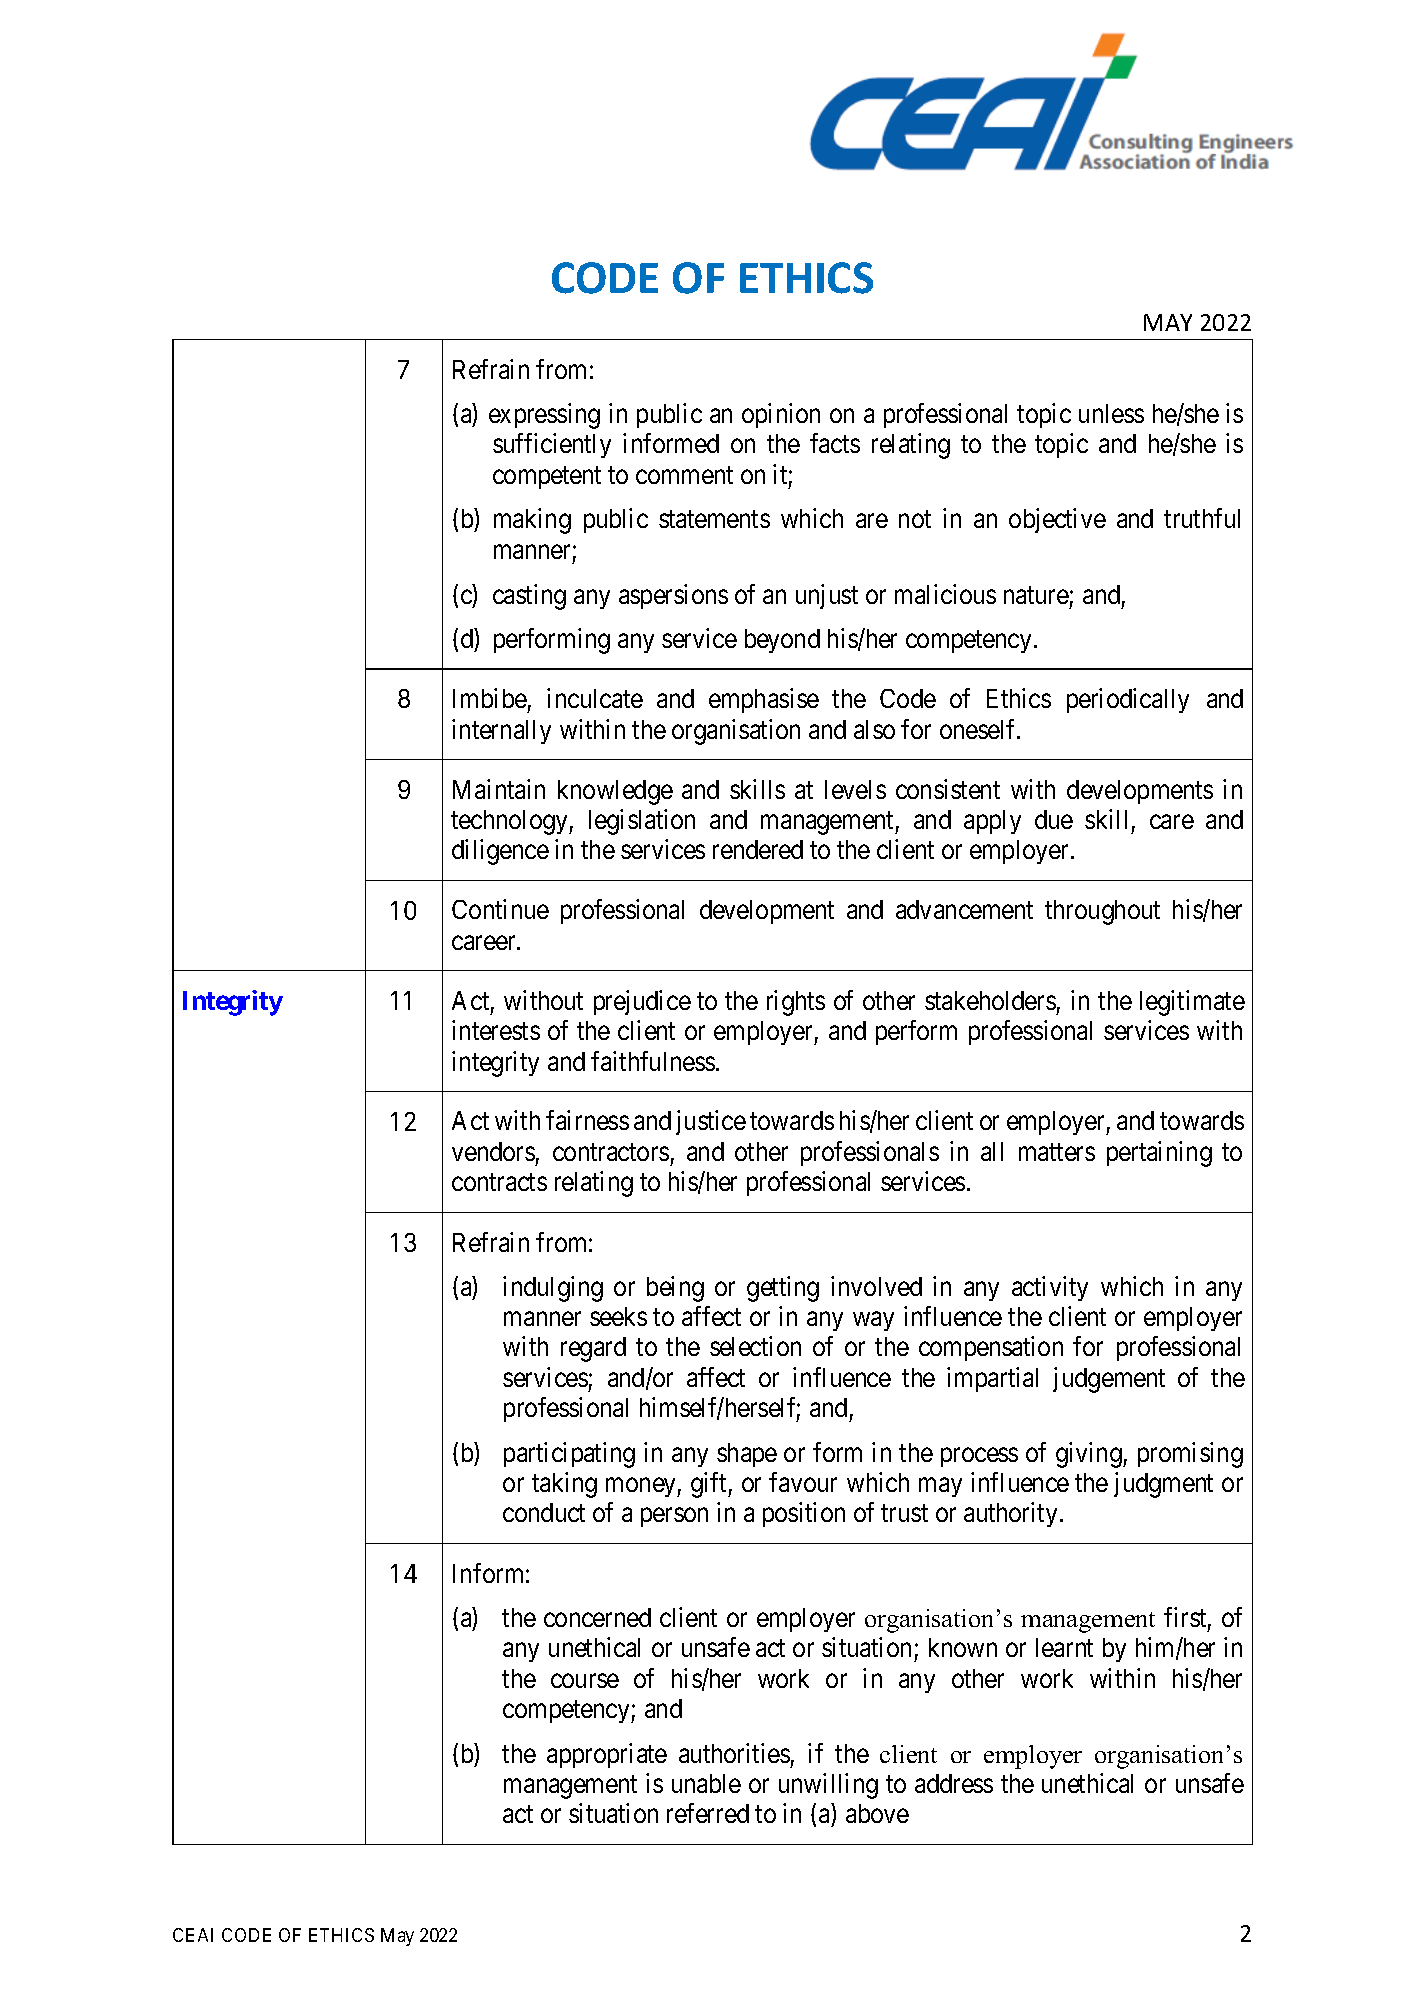 This screenshot has width=1425, height=2015. Describe the element at coordinates (828, 1786) in the screenshot. I see `unwilling` at that location.
